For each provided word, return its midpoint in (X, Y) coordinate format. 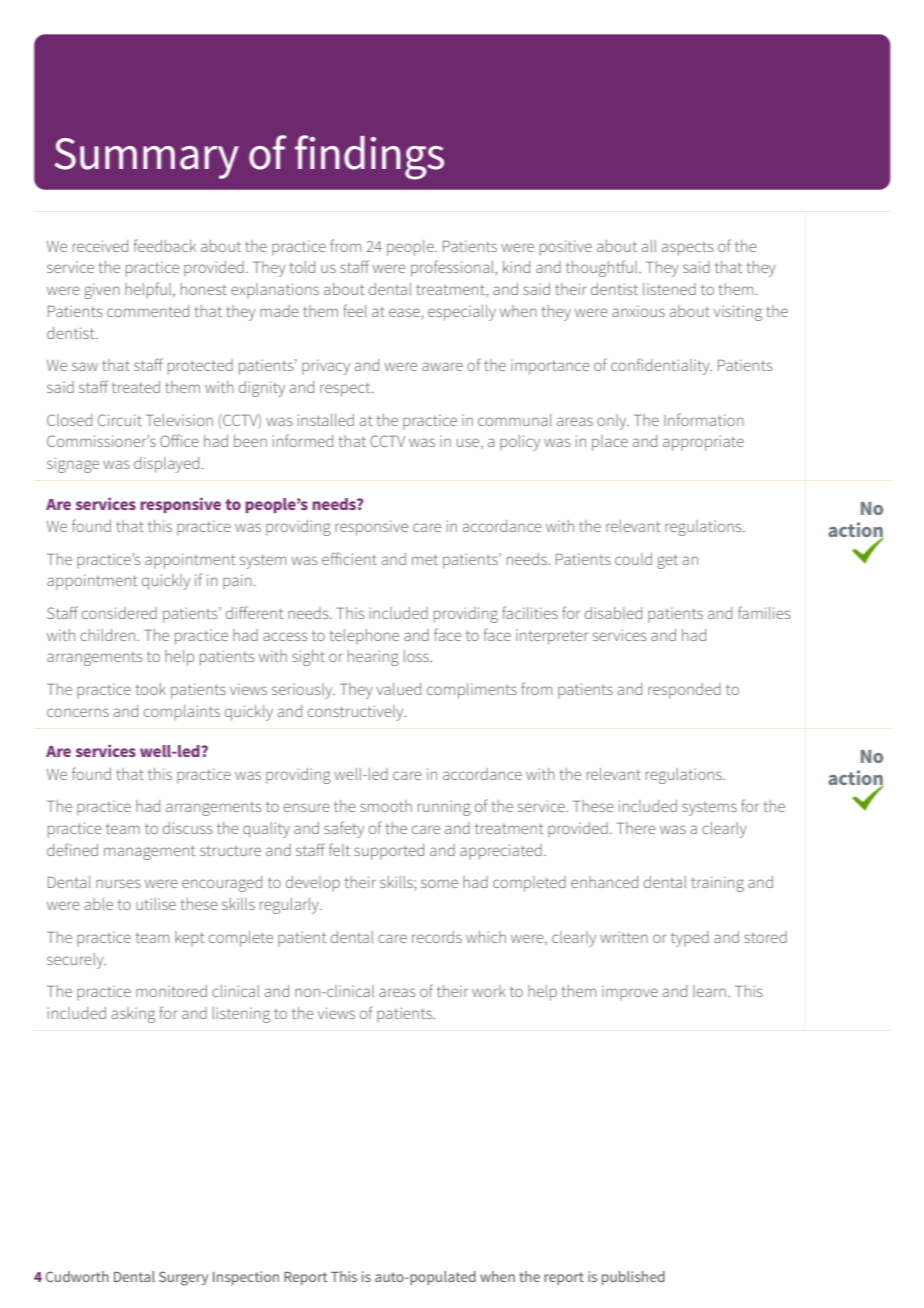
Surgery (183, 1278)
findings (369, 157)
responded (684, 691)
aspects (688, 249)
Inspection (246, 1278)
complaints (182, 713)
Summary (147, 158)
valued (398, 689)
